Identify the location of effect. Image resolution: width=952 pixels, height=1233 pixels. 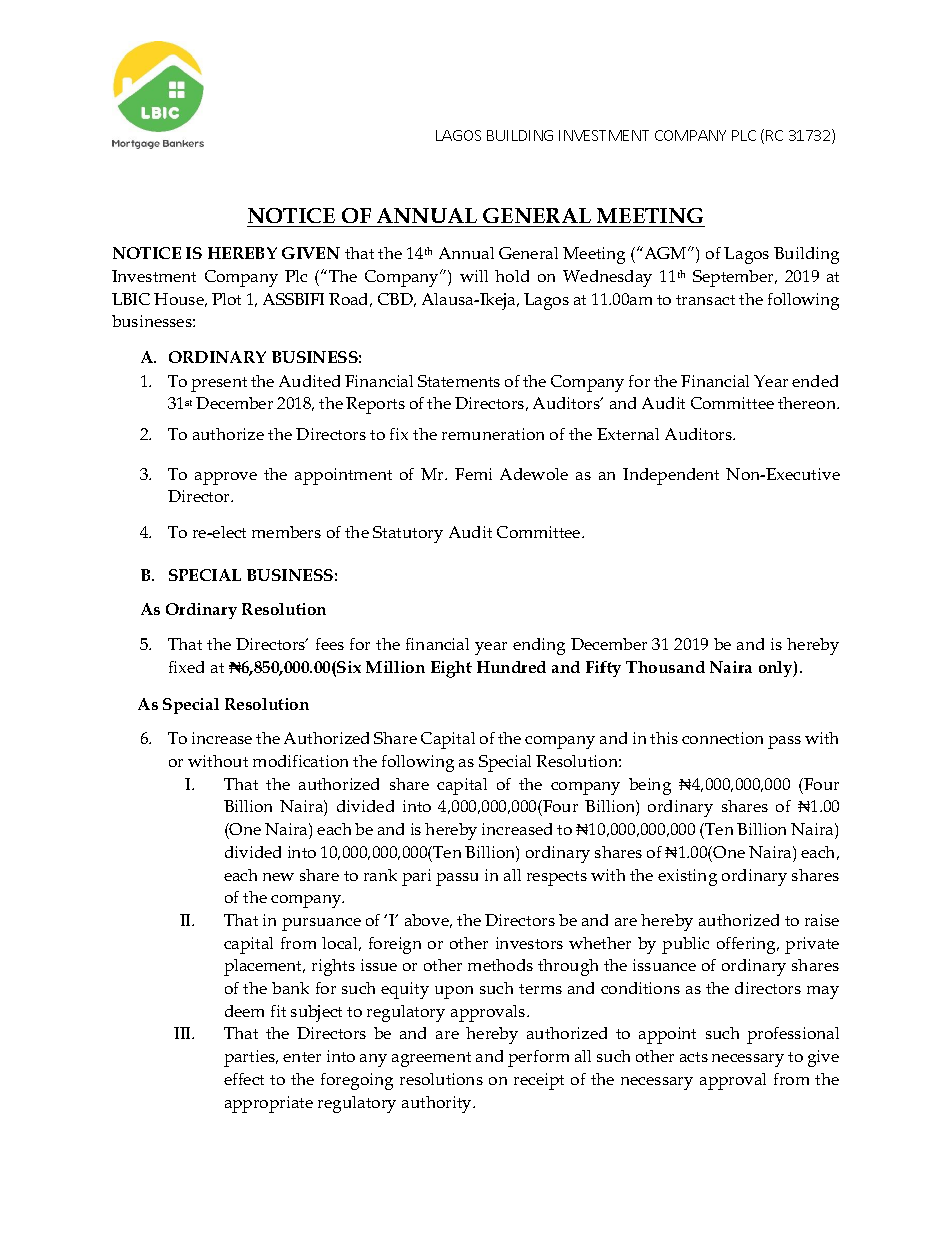
(244, 1079).
